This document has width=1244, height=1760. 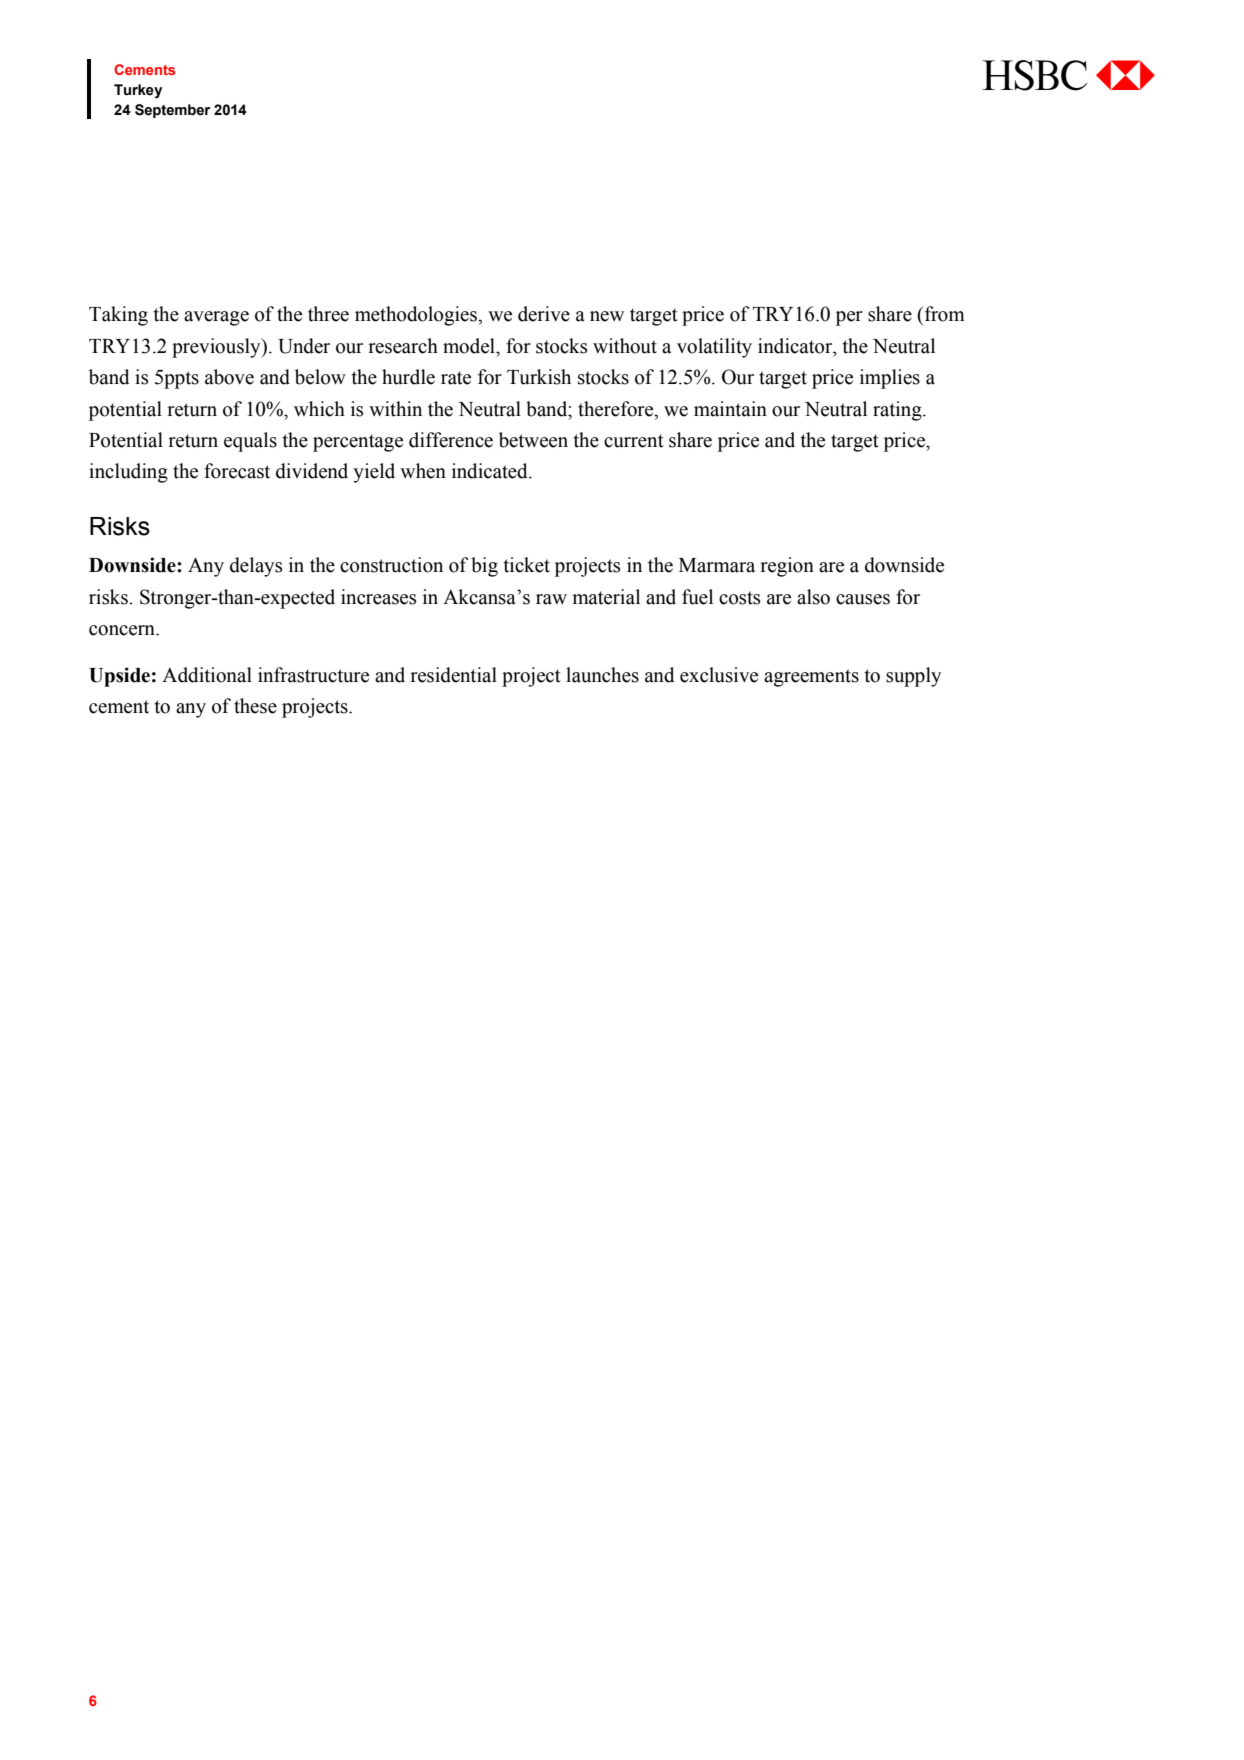 I want to click on September, so click(x=172, y=111).
